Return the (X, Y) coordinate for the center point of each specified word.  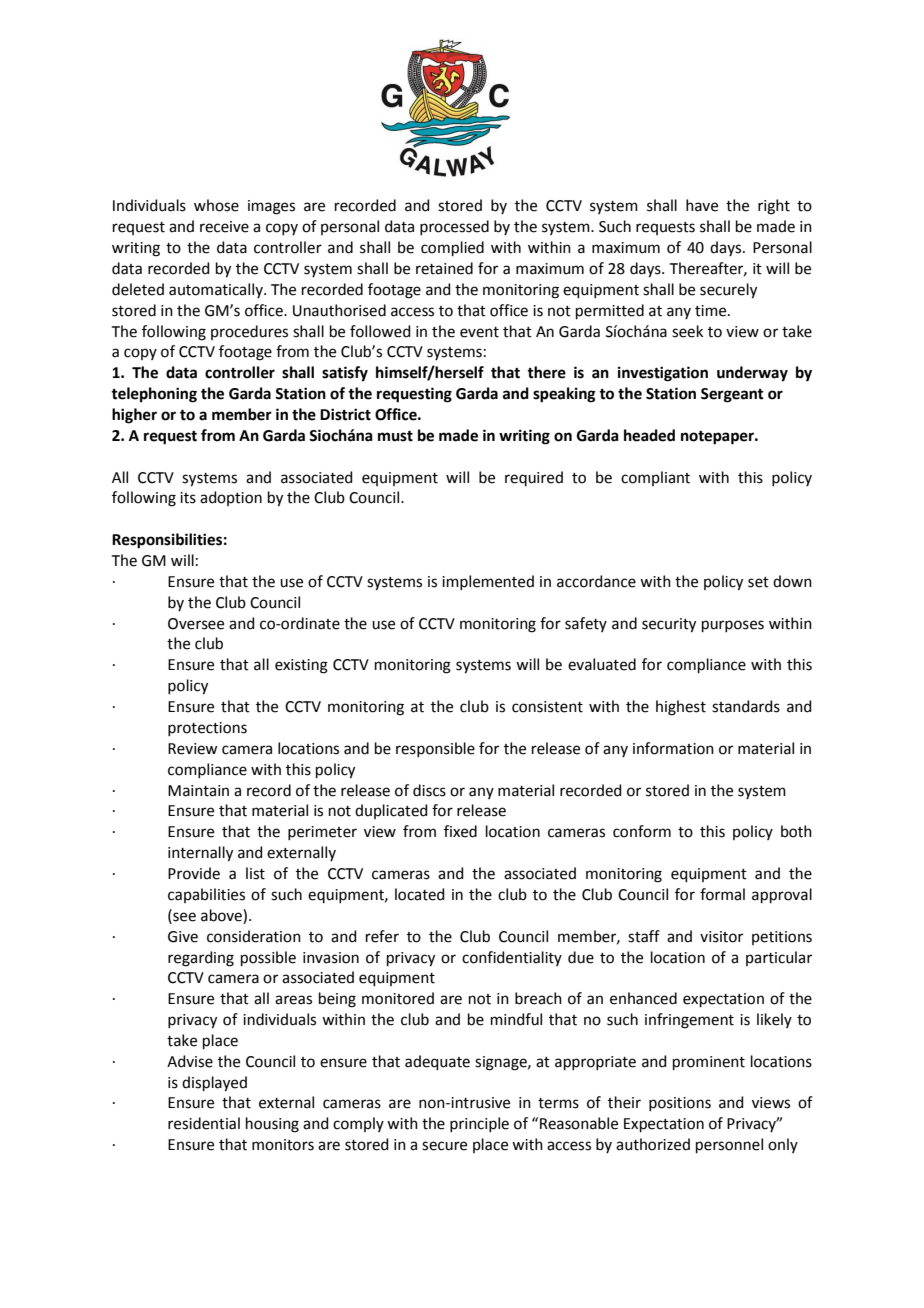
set (758, 582)
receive (224, 227)
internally (200, 854)
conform (642, 831)
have (702, 205)
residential (204, 1123)
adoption (231, 498)
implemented (488, 582)
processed (454, 227)
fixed (460, 831)
